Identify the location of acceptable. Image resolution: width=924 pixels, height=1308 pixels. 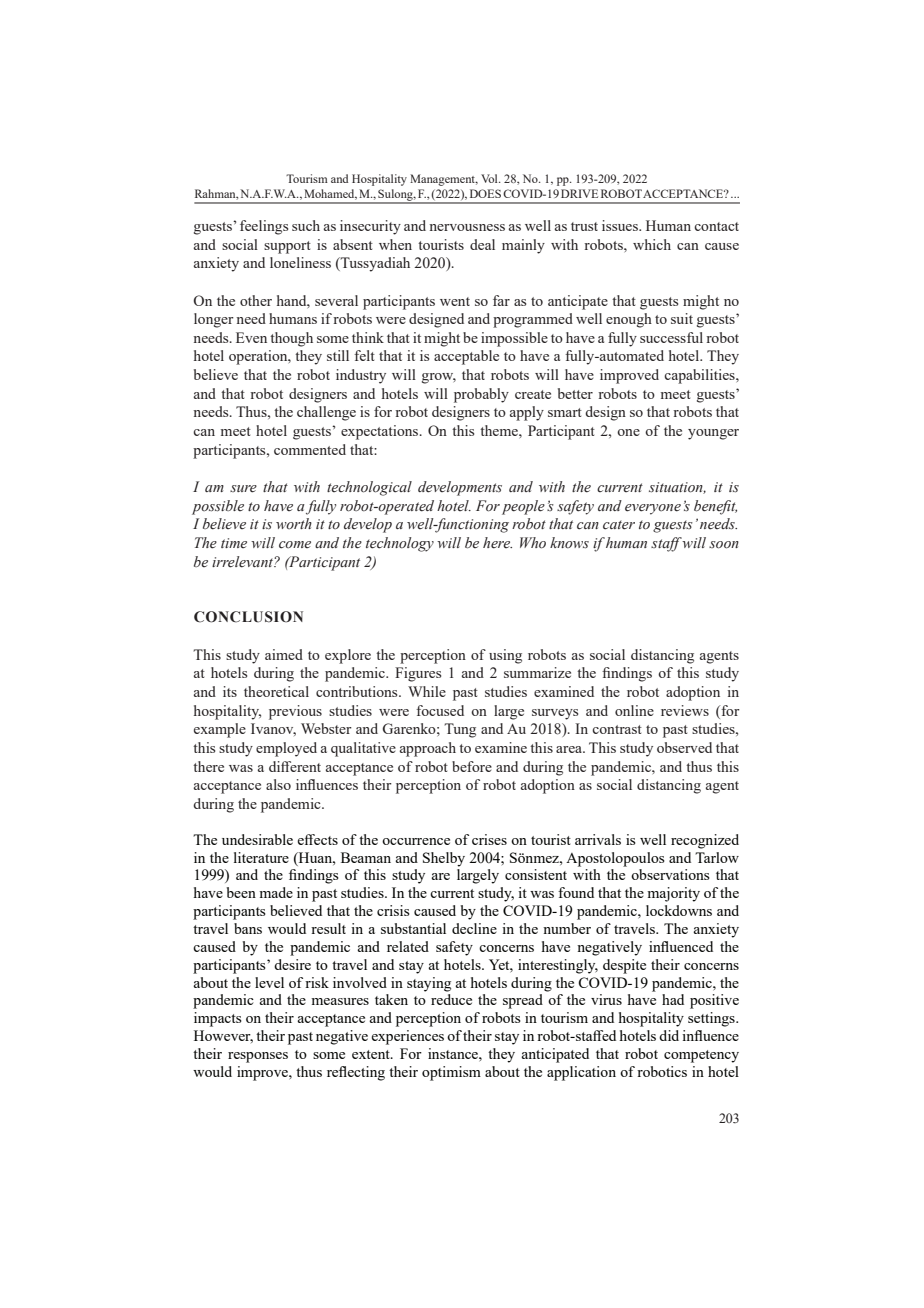
(466, 357).
